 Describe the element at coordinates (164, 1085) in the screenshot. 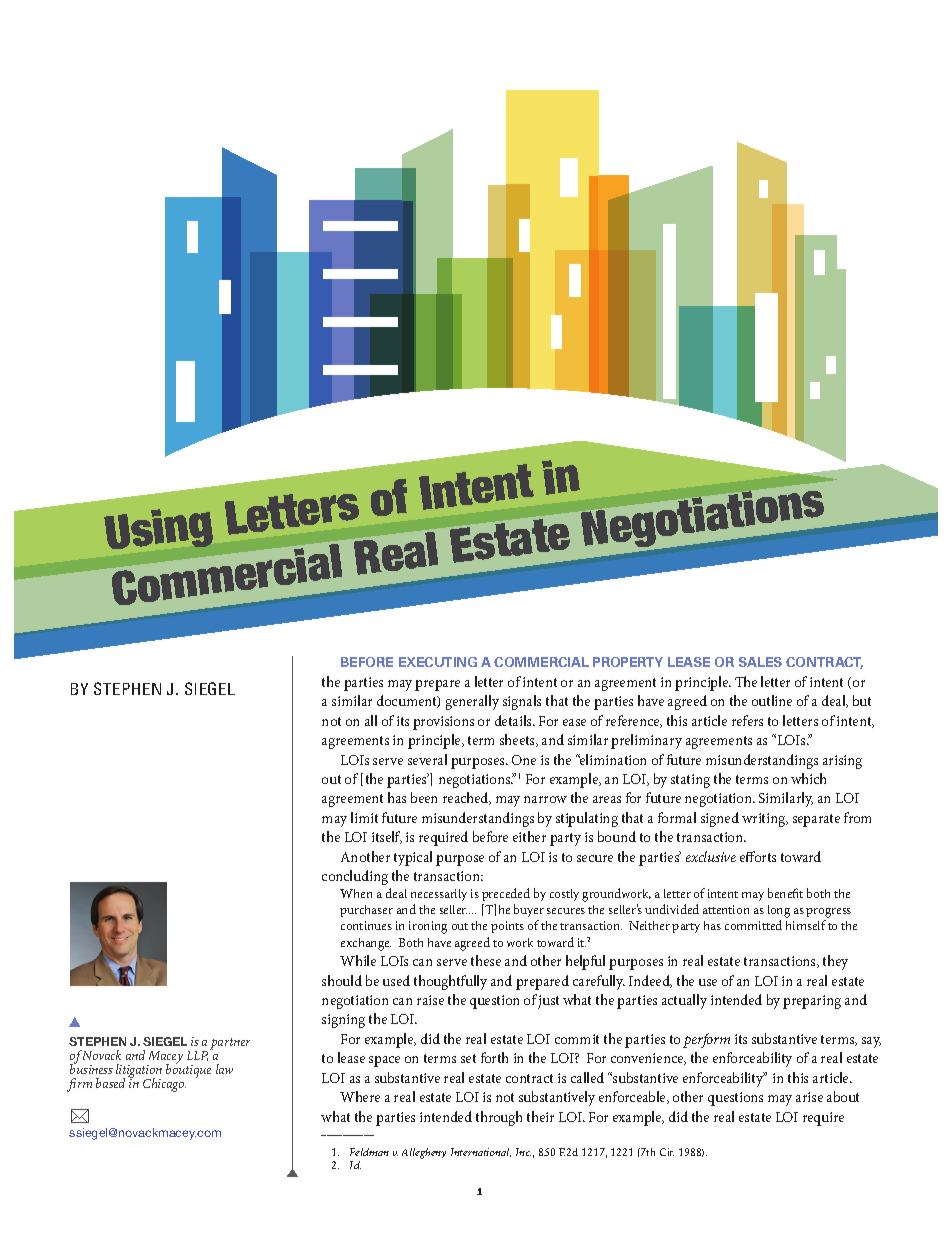

I see `Chicago` at that location.
